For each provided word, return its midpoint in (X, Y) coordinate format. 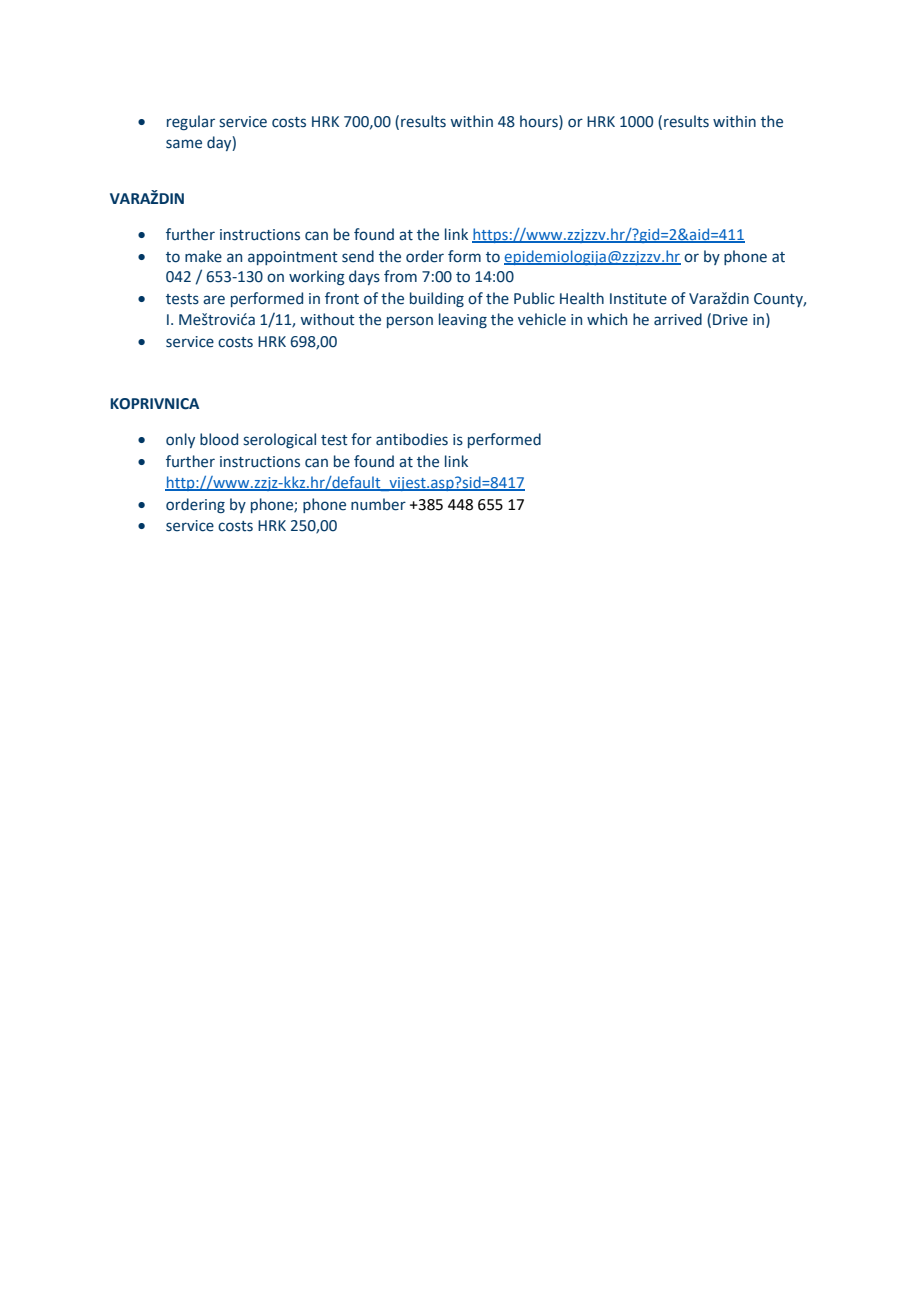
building (437, 299)
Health (582, 298)
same (184, 144)
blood (219, 439)
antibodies (412, 439)
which (607, 319)
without (327, 319)
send (358, 256)
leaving (463, 320)
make (203, 256)
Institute (638, 299)
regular (191, 122)
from (400, 276)
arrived (678, 319)
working (317, 277)
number (378, 504)
